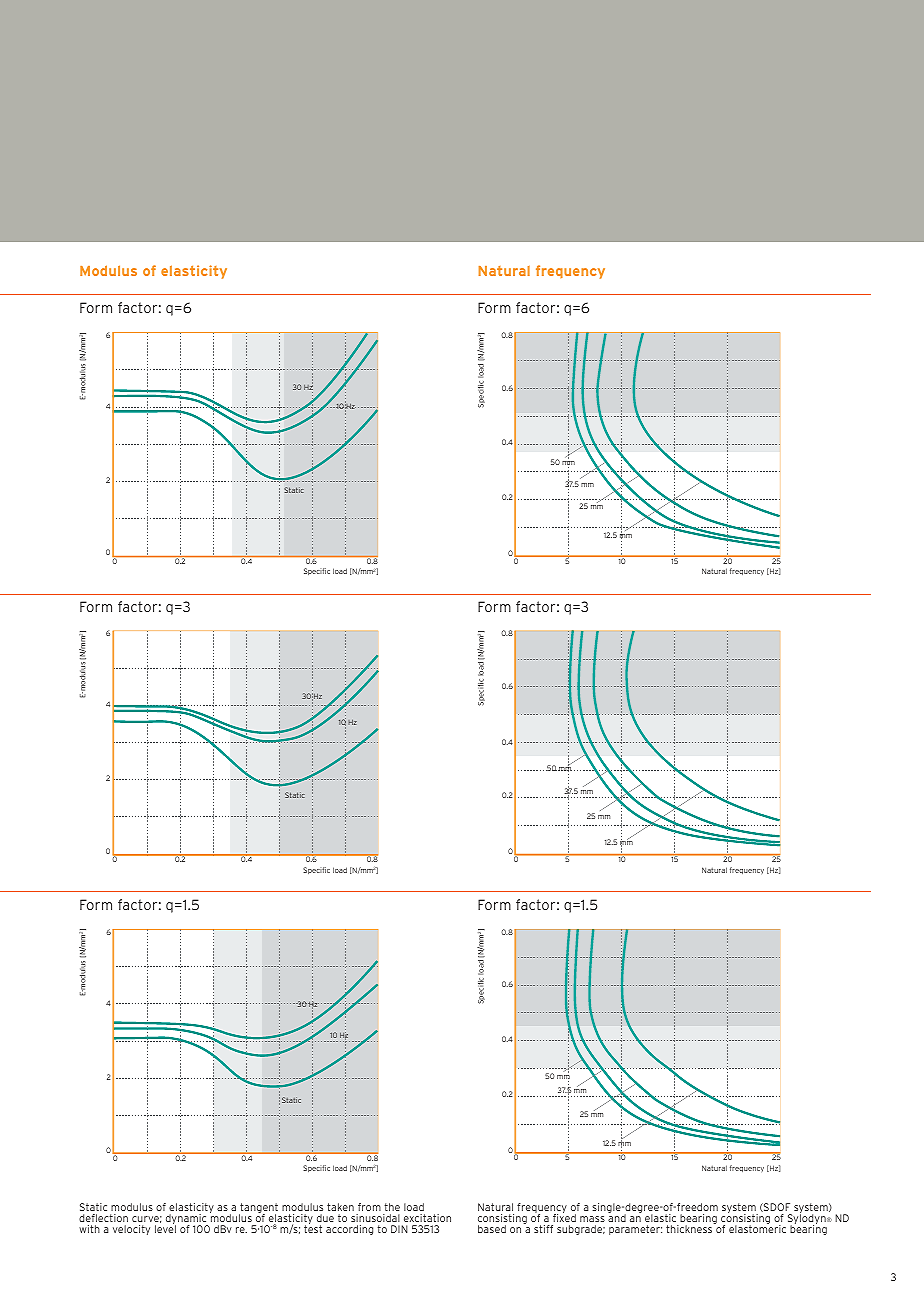 This document has width=924, height=1308. What do you see at coordinates (369, 1207) in the document?
I see `from` at bounding box center [369, 1207].
